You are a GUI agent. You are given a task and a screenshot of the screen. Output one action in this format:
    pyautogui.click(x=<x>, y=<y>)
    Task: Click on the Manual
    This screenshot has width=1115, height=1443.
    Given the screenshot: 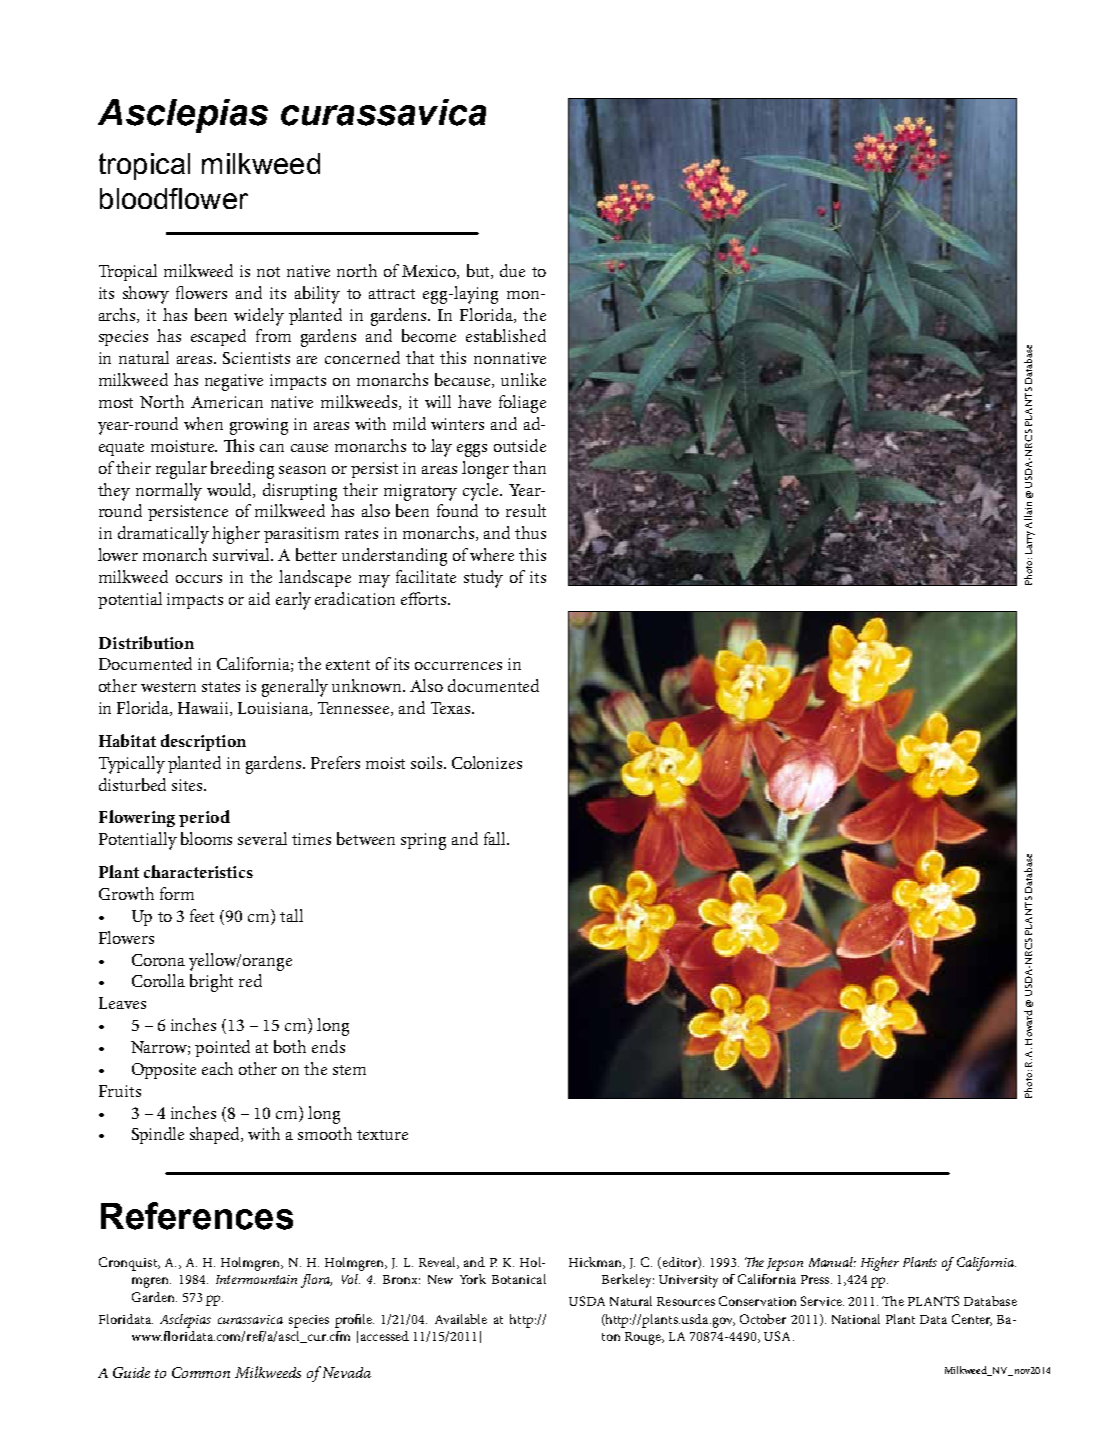 What is the action you would take?
    pyautogui.click(x=832, y=1262)
